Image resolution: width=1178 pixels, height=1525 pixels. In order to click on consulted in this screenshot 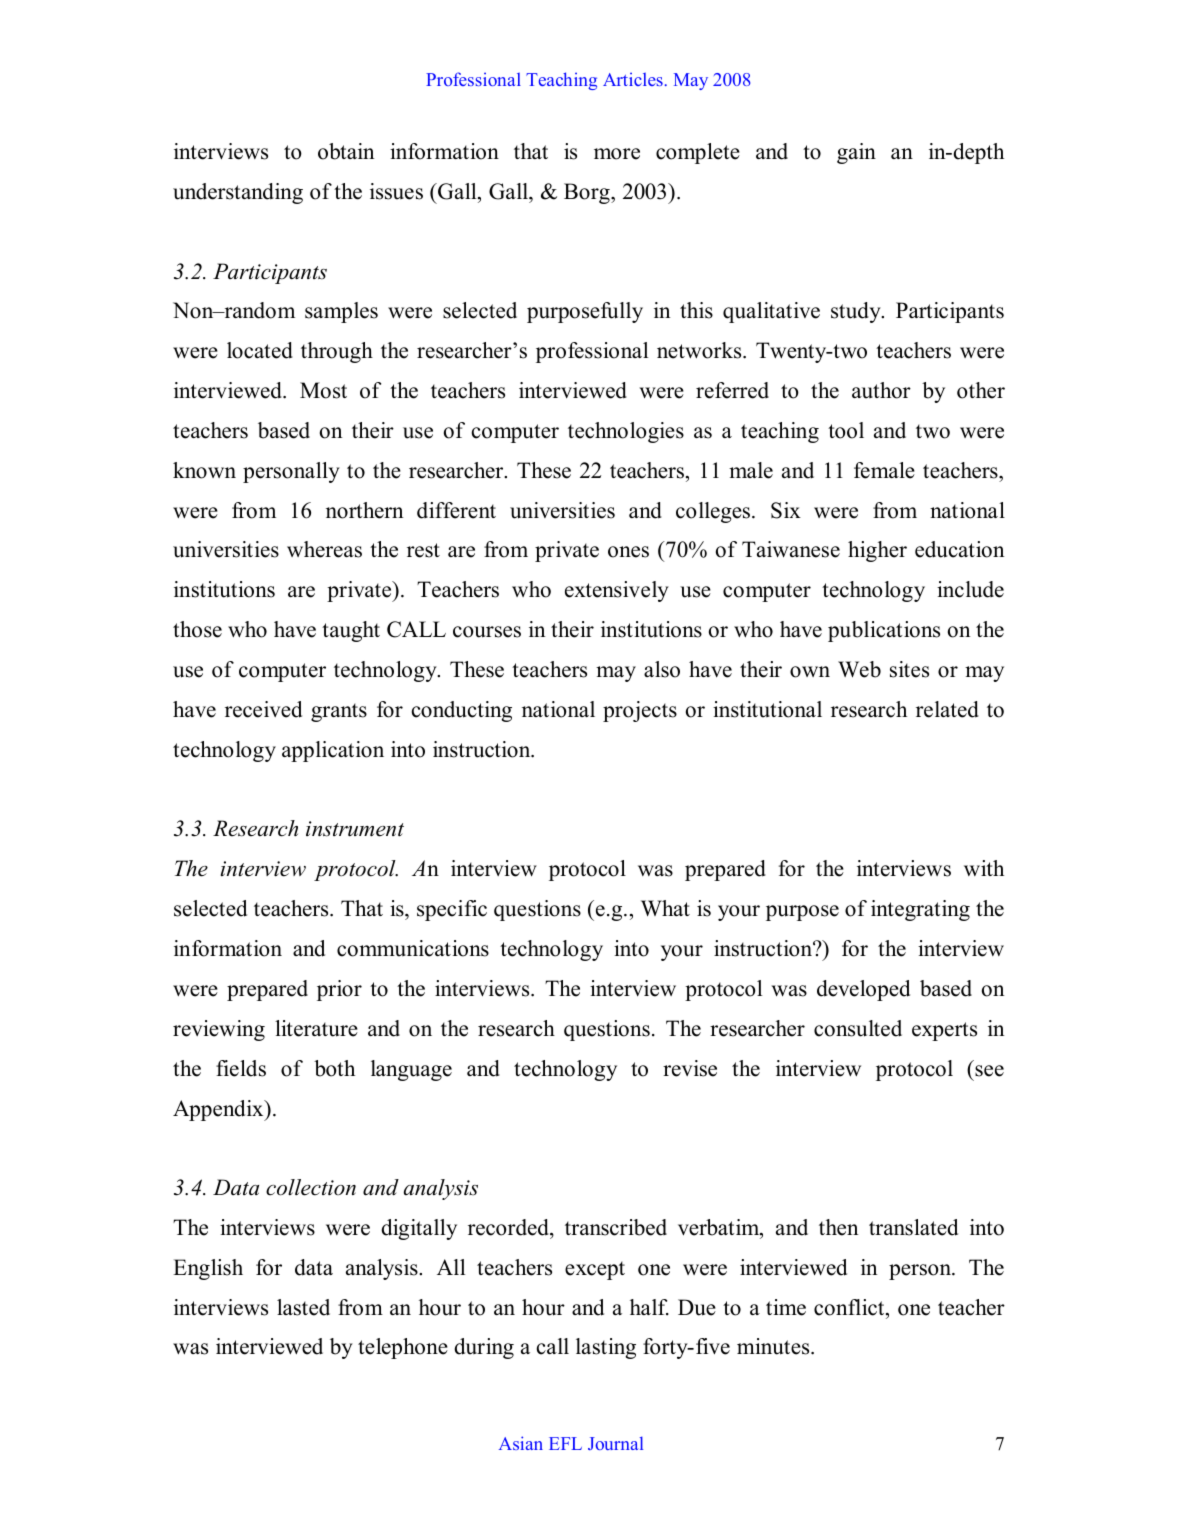, I will do `click(858, 1028)`.
